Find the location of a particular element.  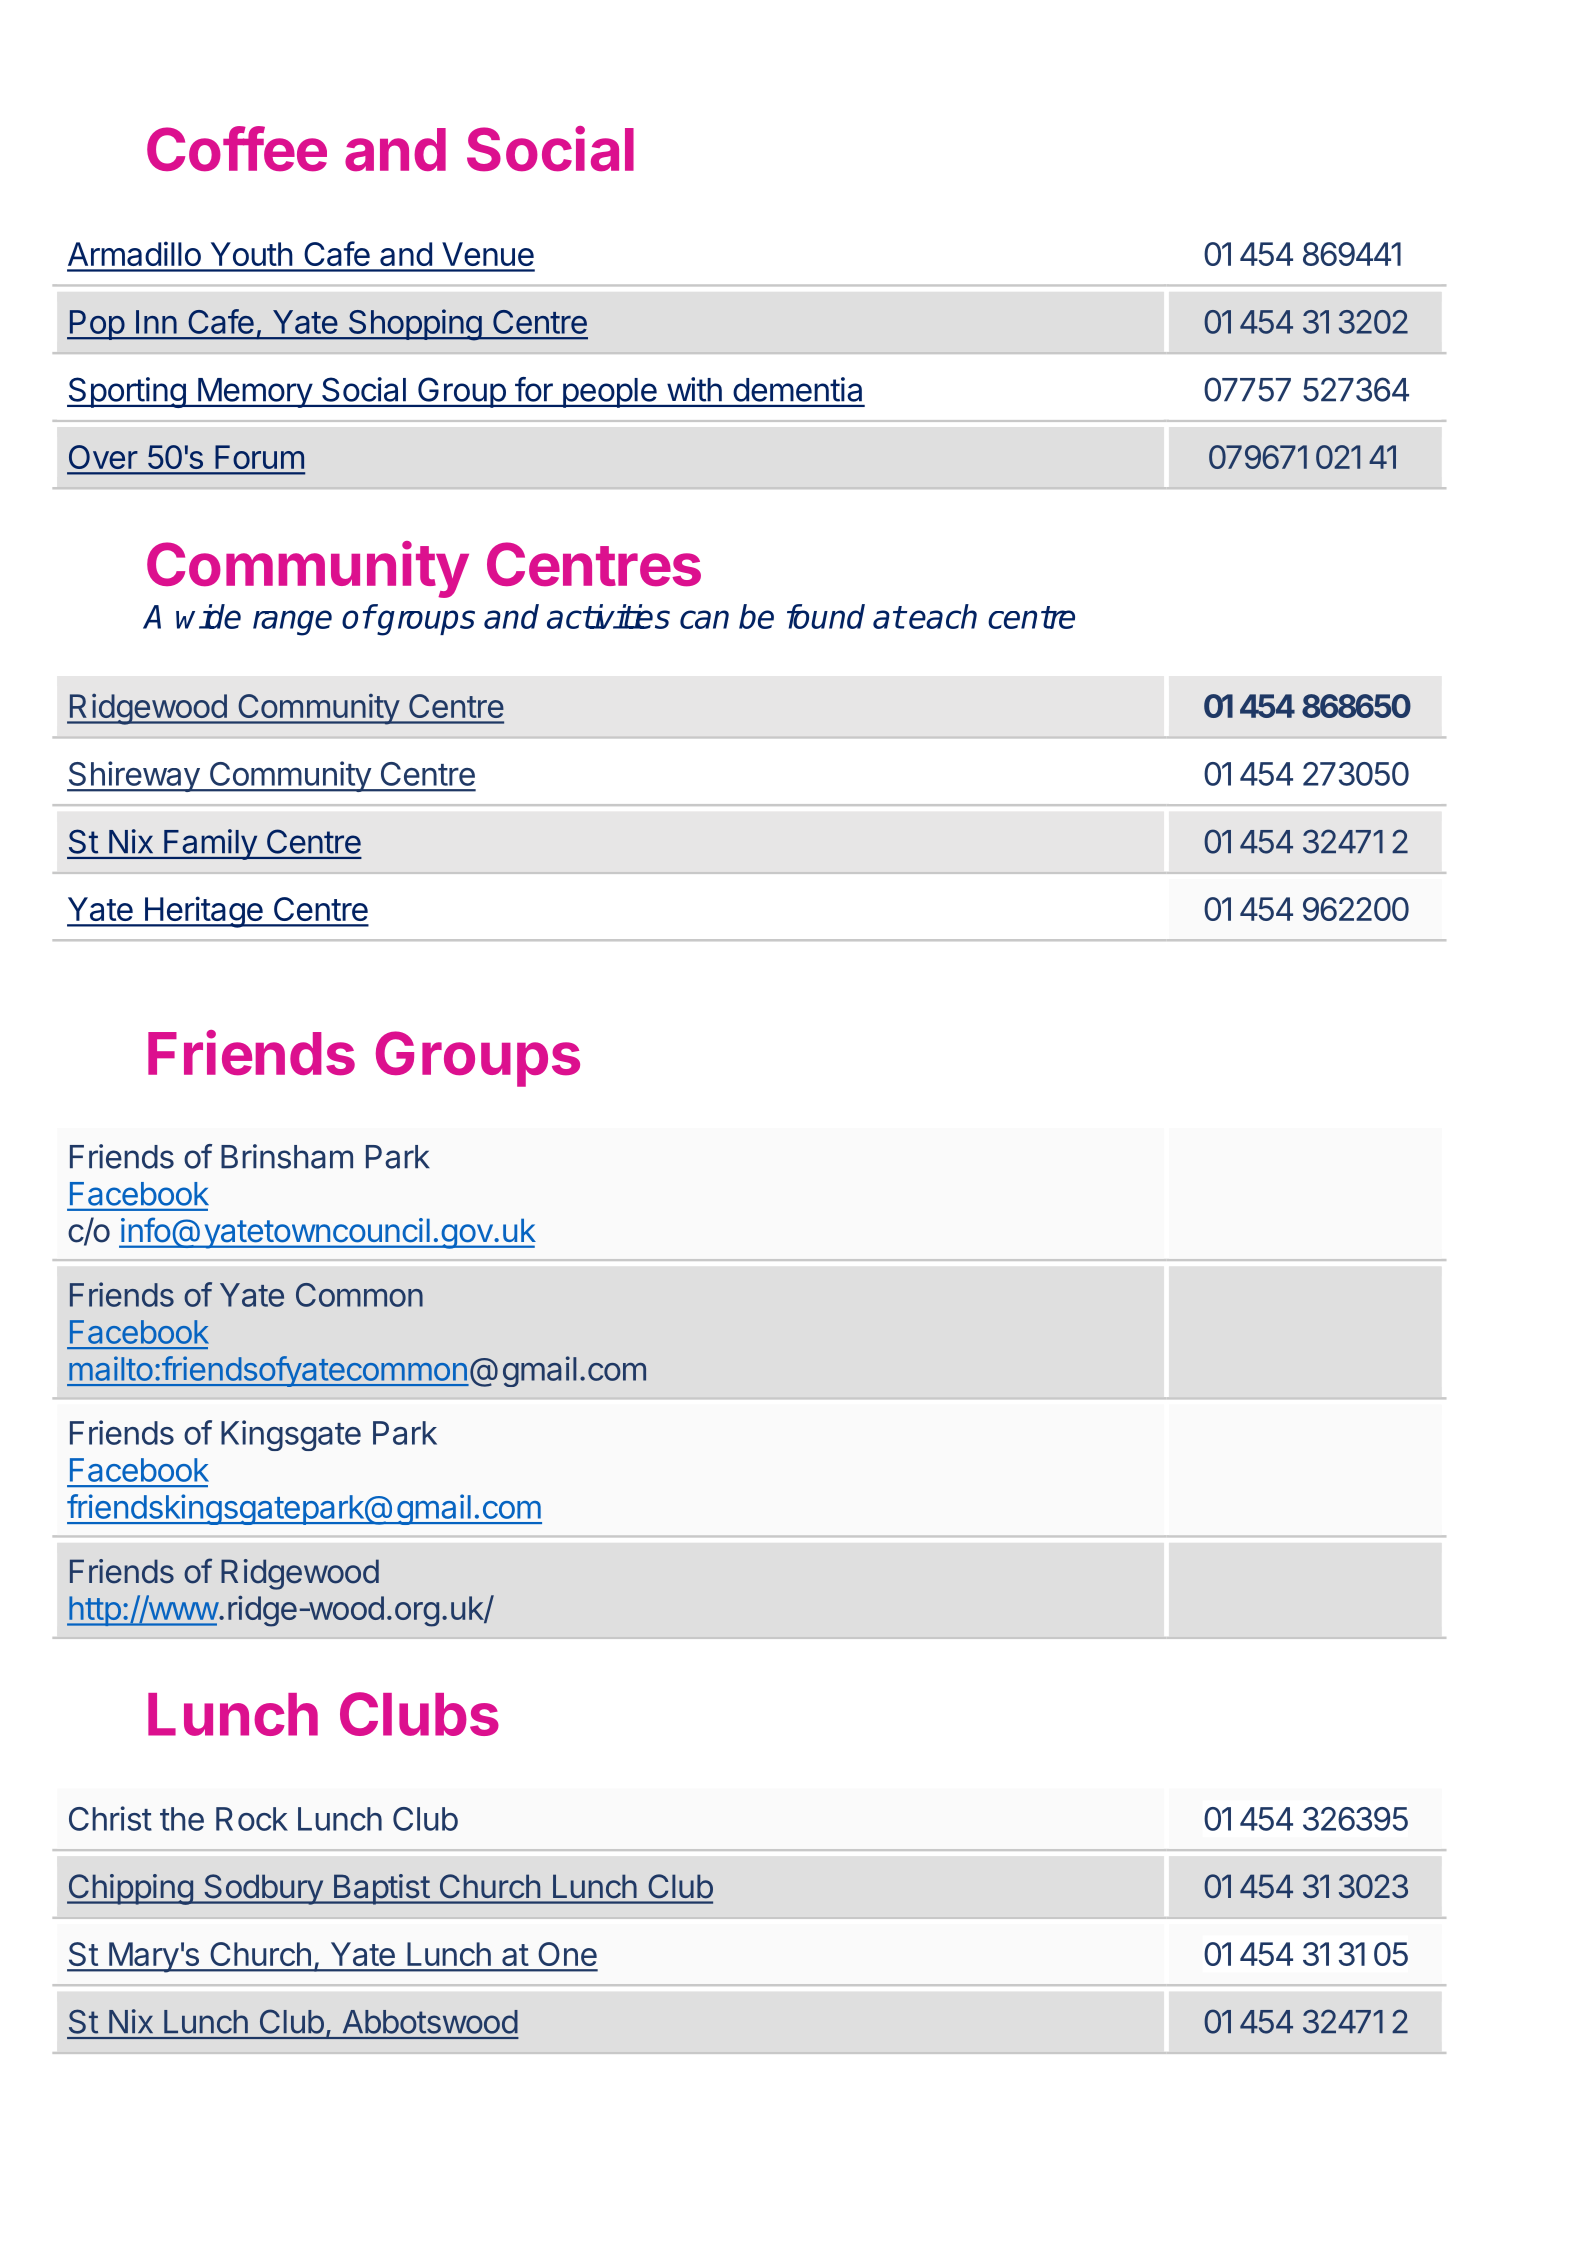

found is located at coordinates (826, 616).
